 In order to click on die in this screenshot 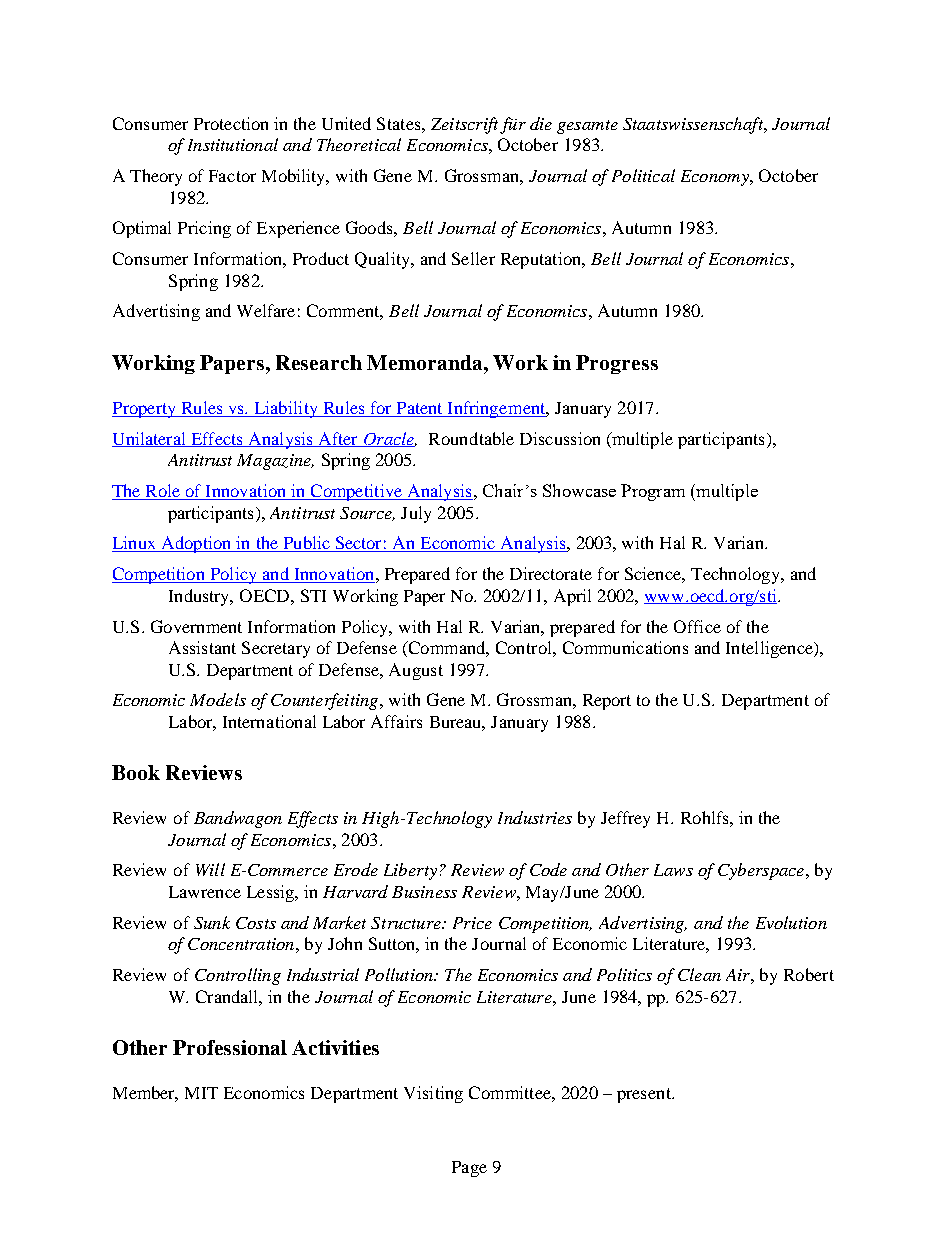, I will do `click(541, 123)`.
